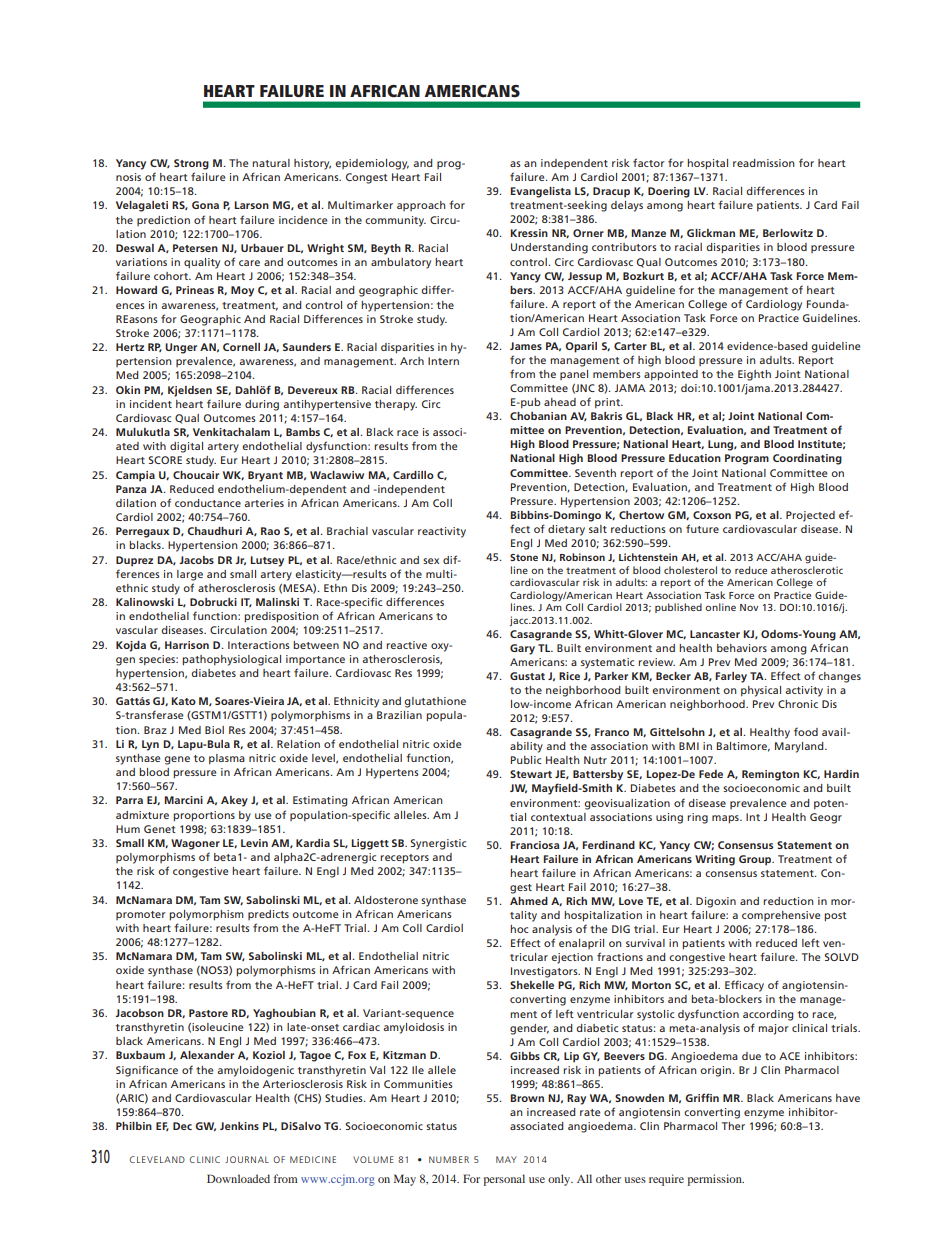  I want to click on Gona, so click(205, 205).
